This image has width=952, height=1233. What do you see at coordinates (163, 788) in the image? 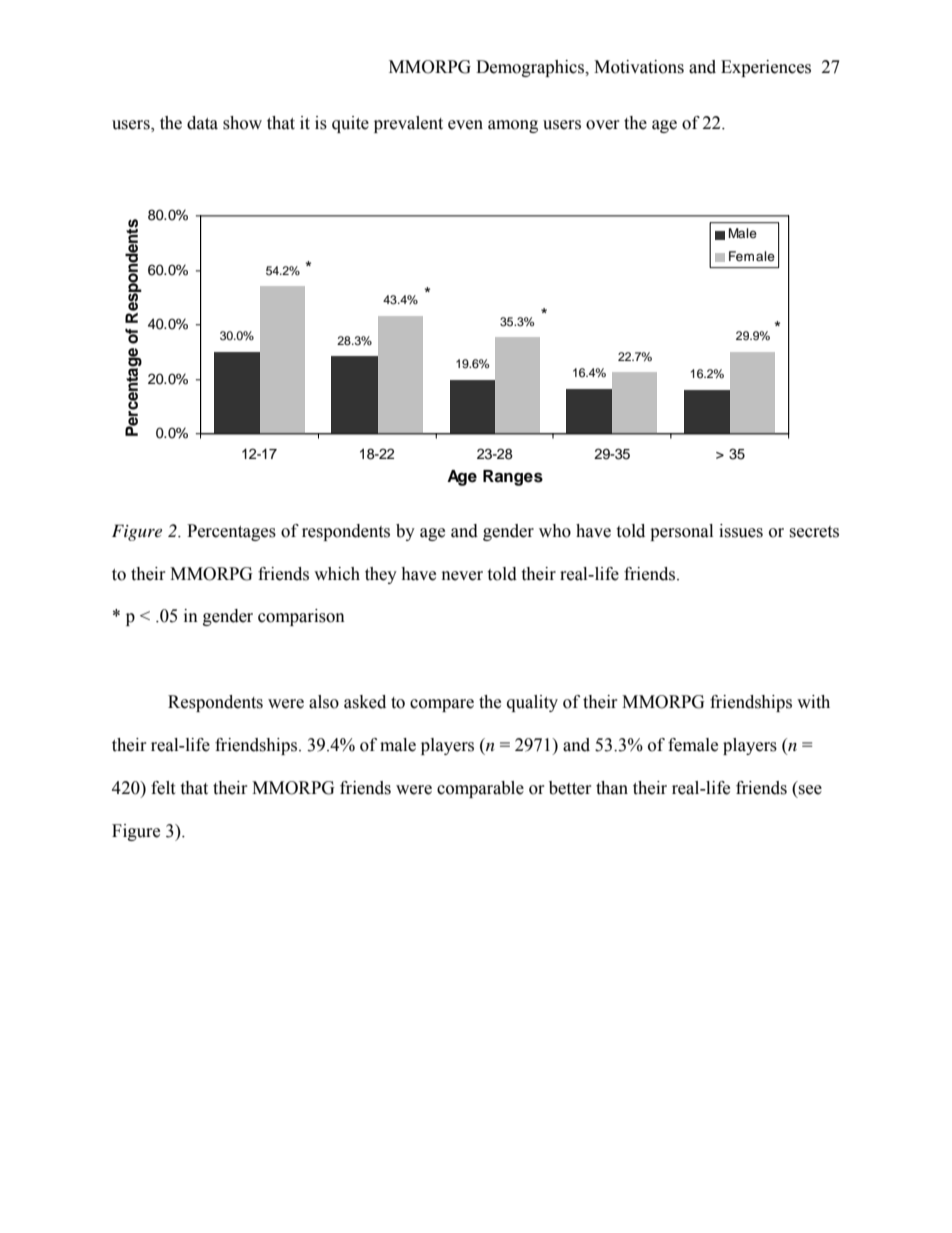
I see `felt` at bounding box center [163, 788].
